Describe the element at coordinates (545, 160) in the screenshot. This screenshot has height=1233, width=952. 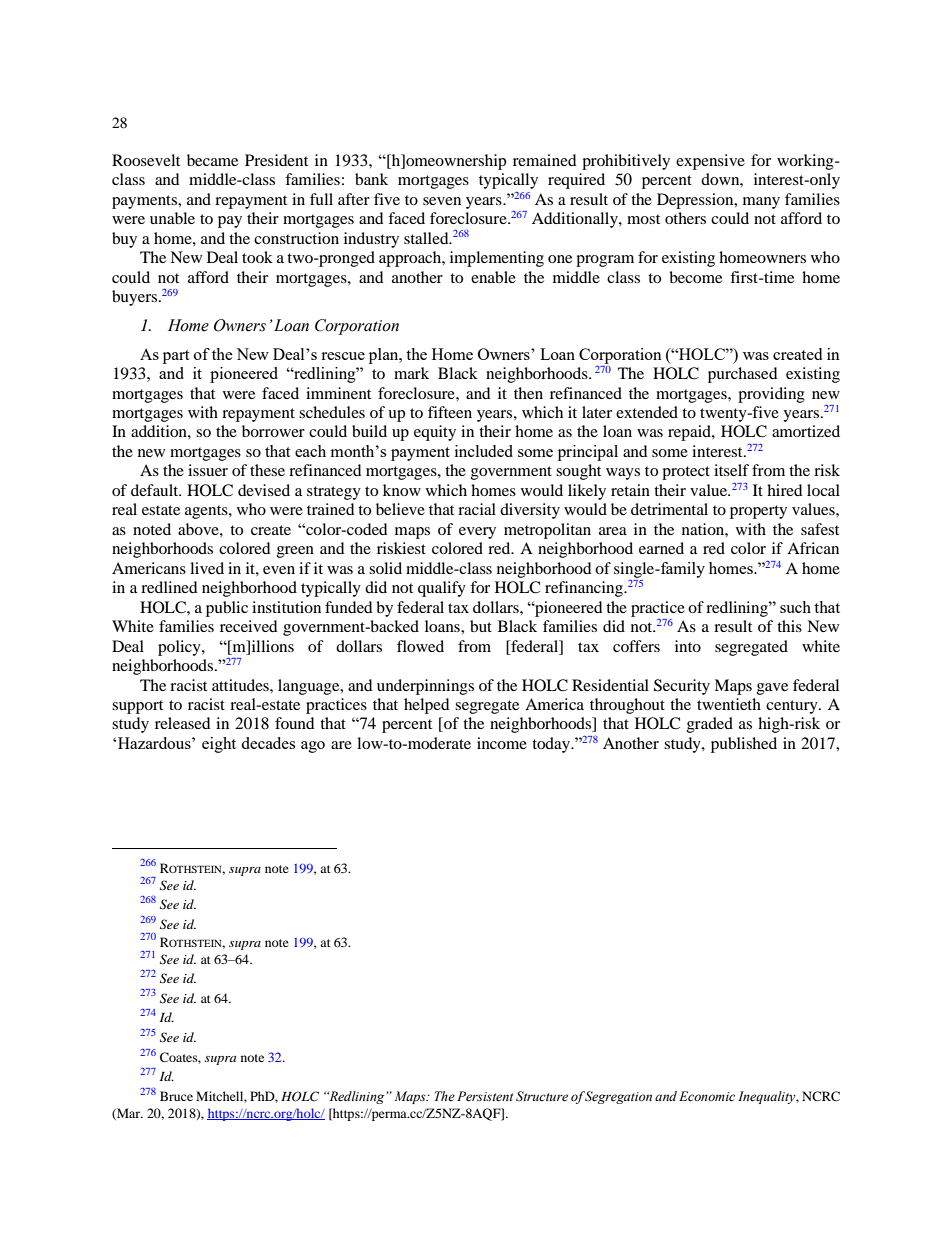
I see `remained` at that location.
